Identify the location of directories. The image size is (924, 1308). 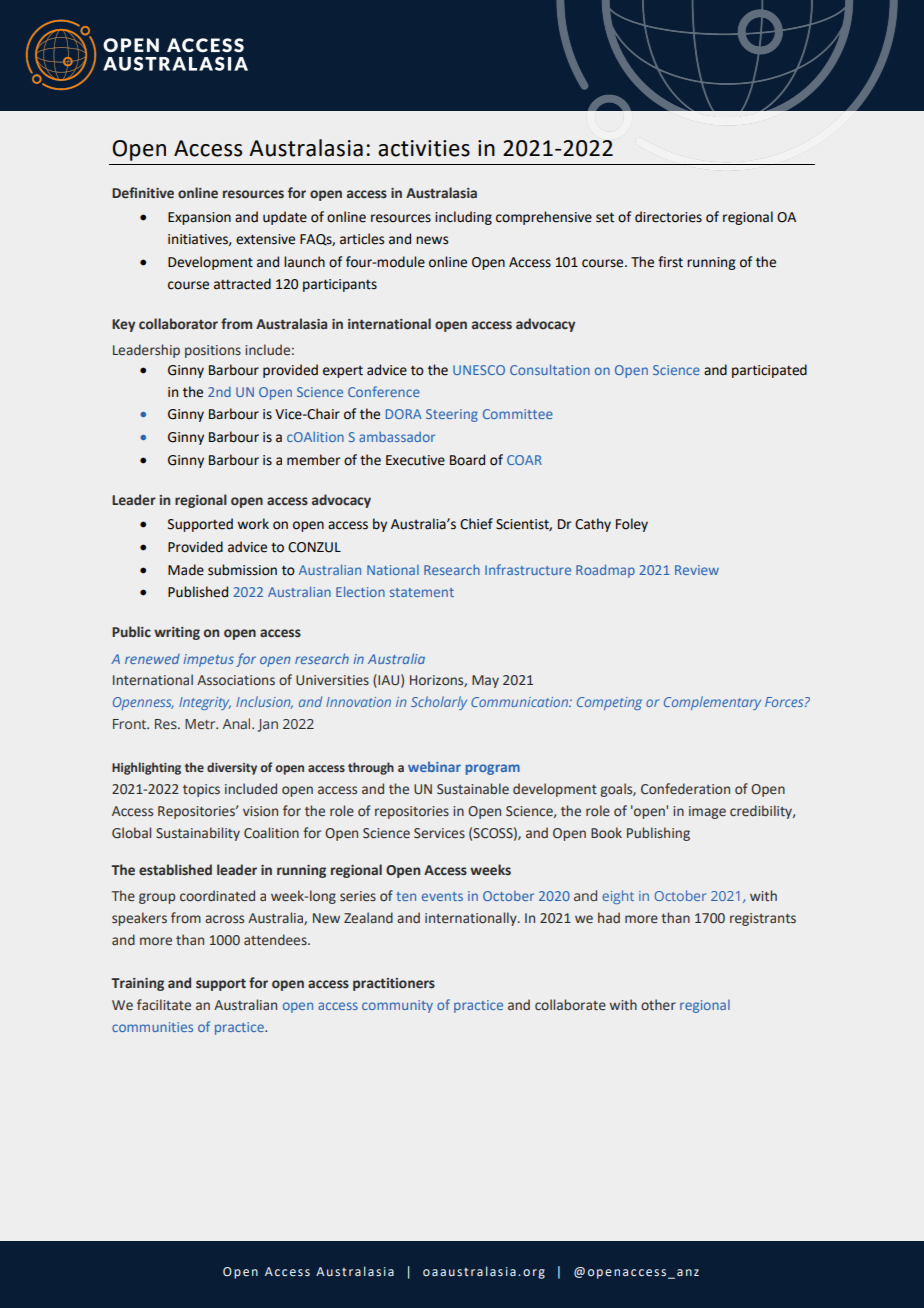
(668, 217).
